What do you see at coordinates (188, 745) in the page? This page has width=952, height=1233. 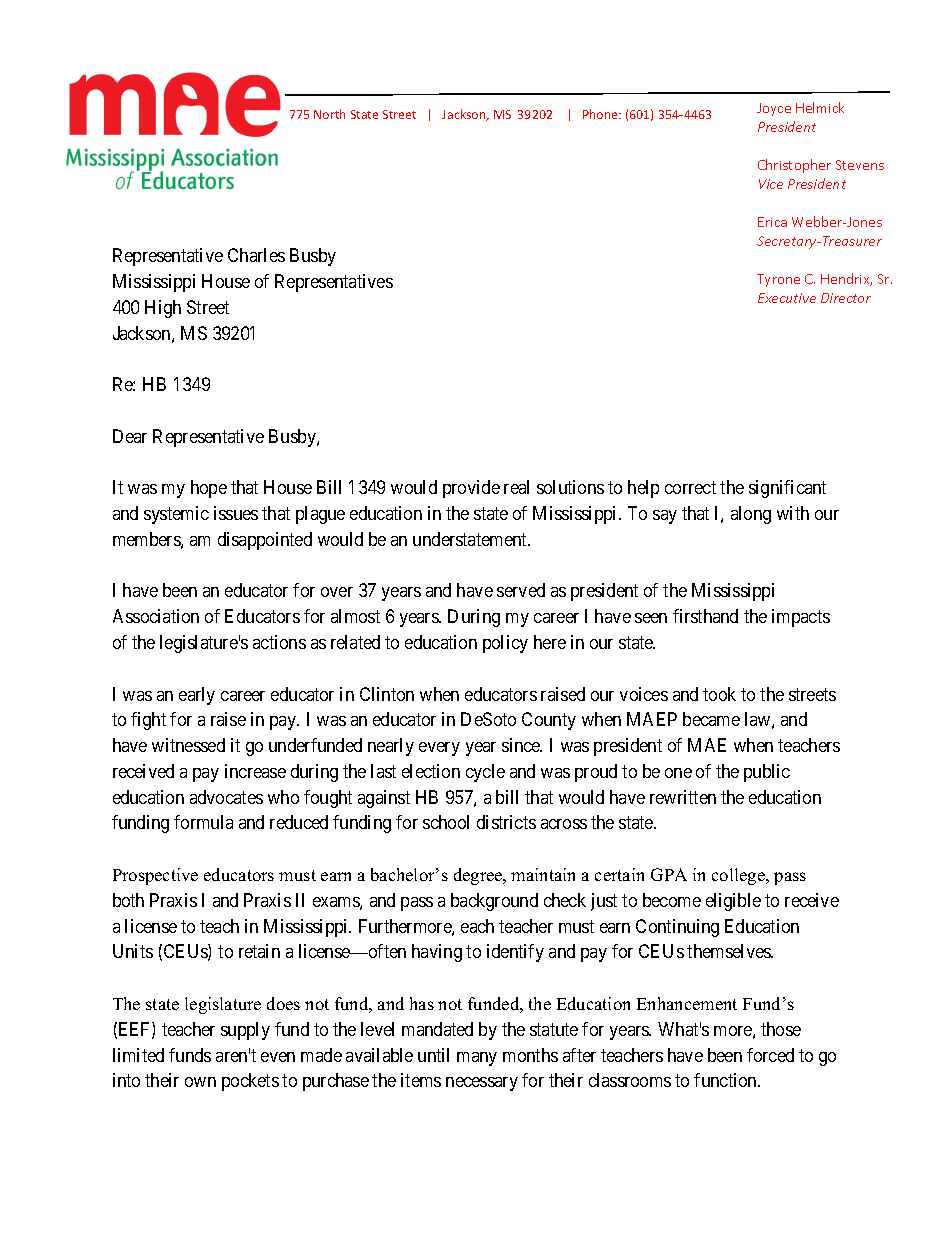 I see `witnessed` at bounding box center [188, 745].
